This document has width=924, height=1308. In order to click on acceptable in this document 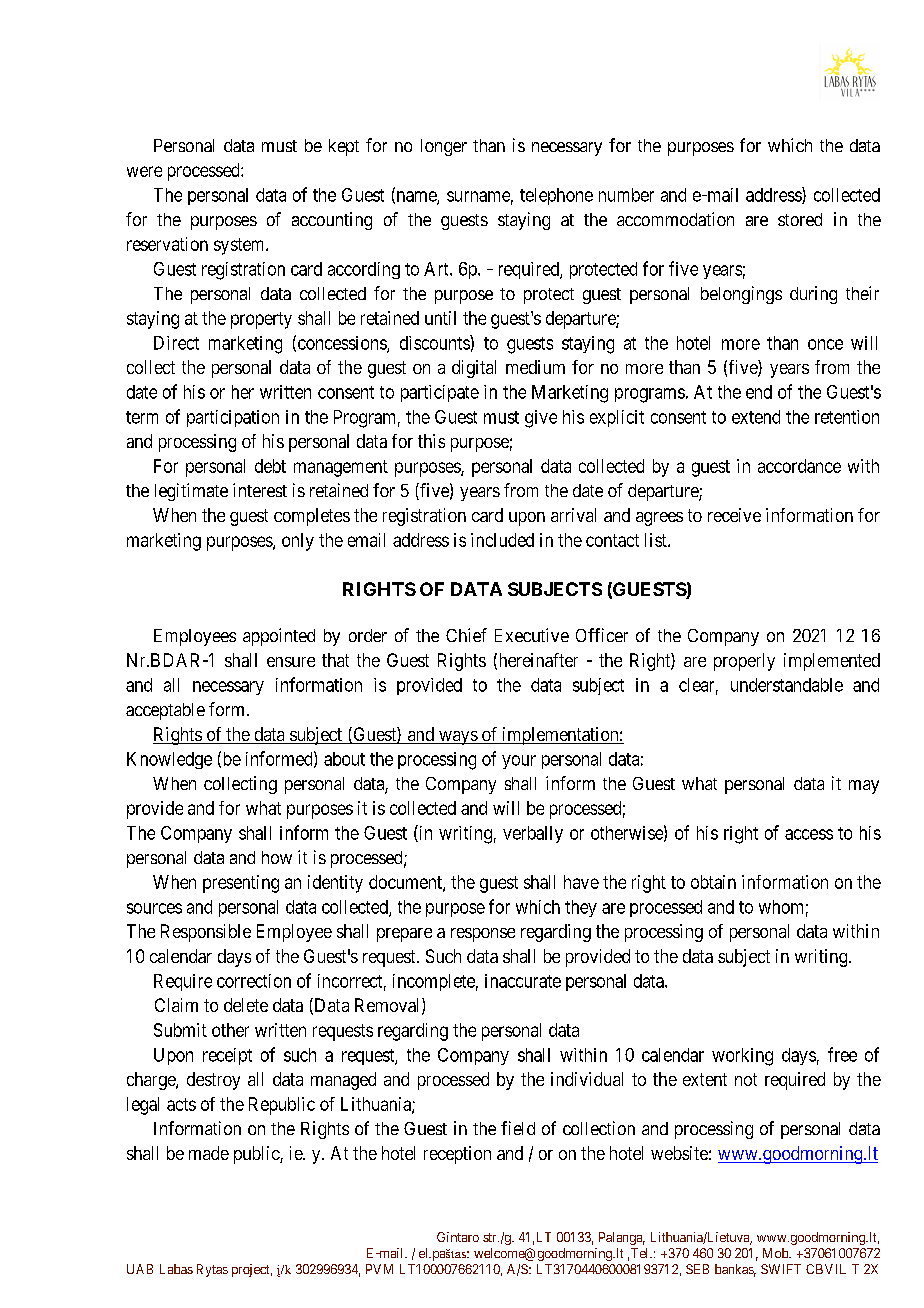, I will do `click(165, 711)`.
